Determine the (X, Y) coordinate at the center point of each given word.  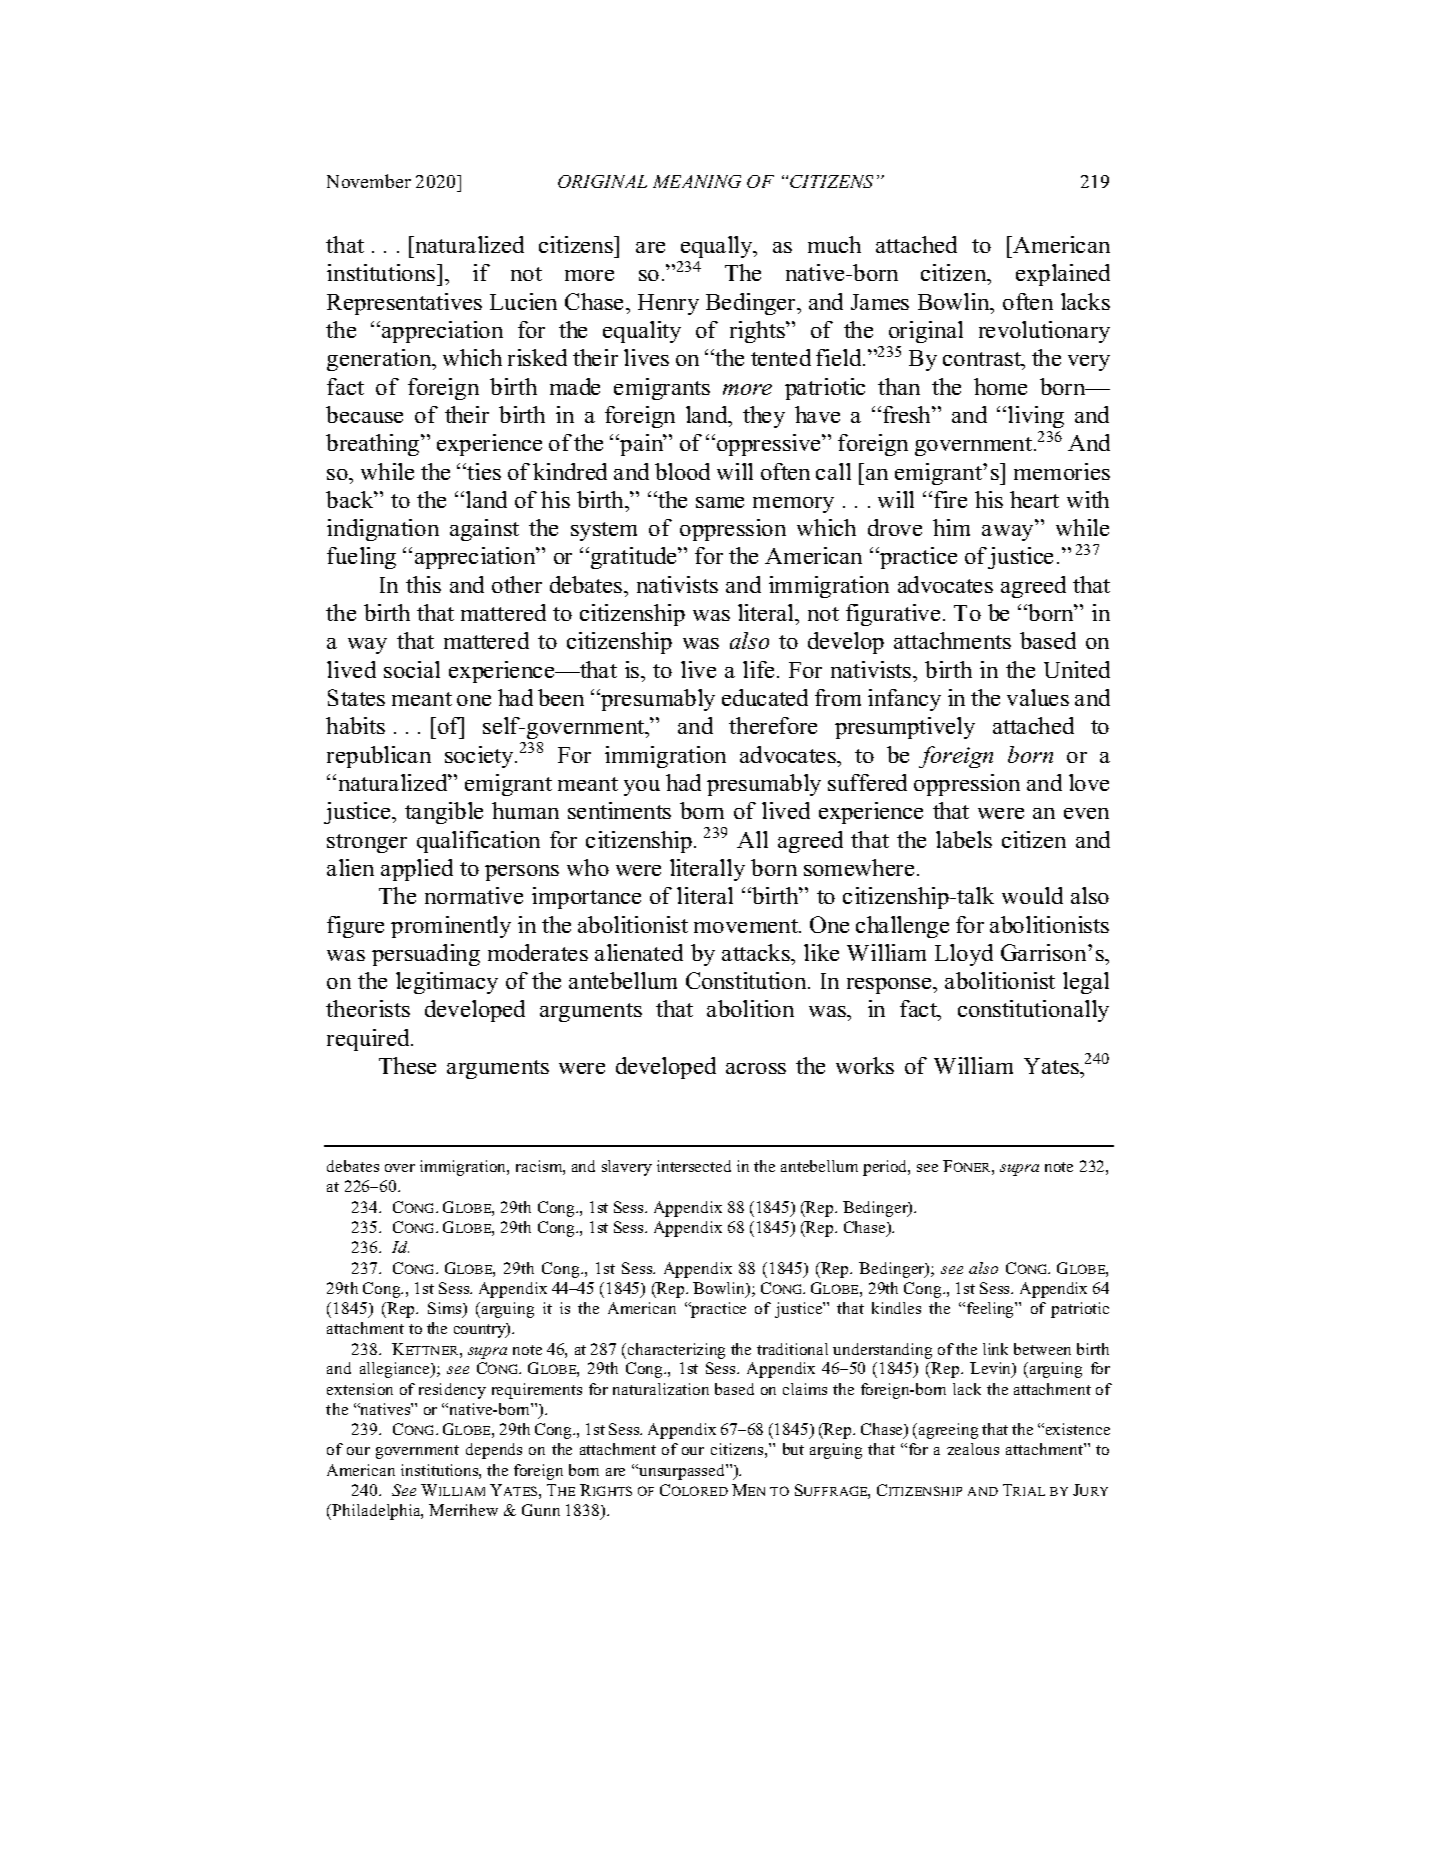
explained (1063, 275)
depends (494, 1451)
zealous (973, 1449)
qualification (478, 842)
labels (964, 839)
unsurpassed (682, 1472)
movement (747, 926)
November (369, 181)
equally (718, 247)
